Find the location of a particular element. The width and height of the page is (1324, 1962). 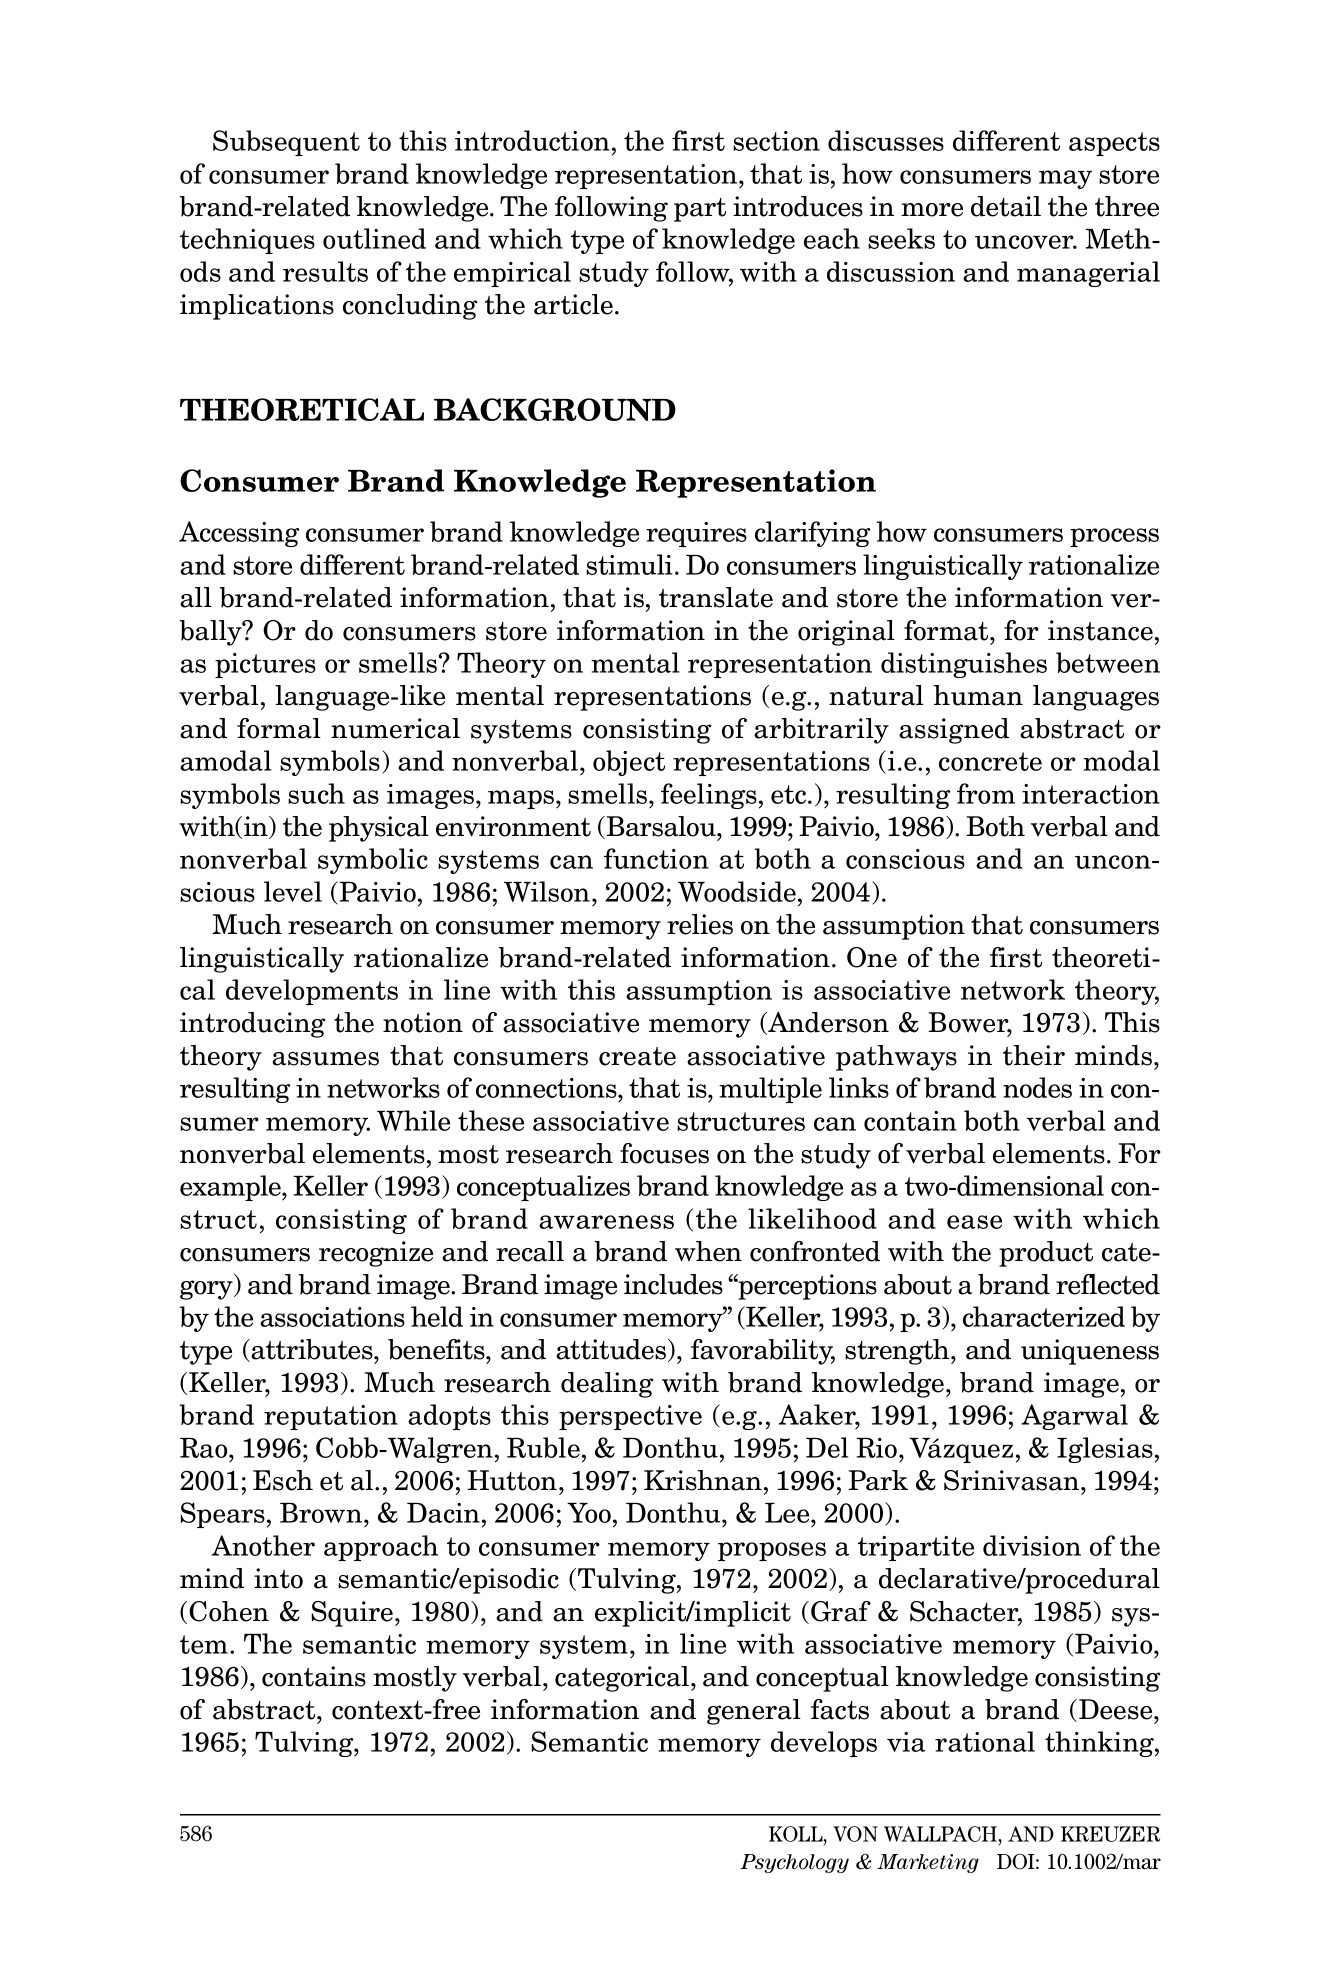

Squire is located at coordinates (353, 1614).
